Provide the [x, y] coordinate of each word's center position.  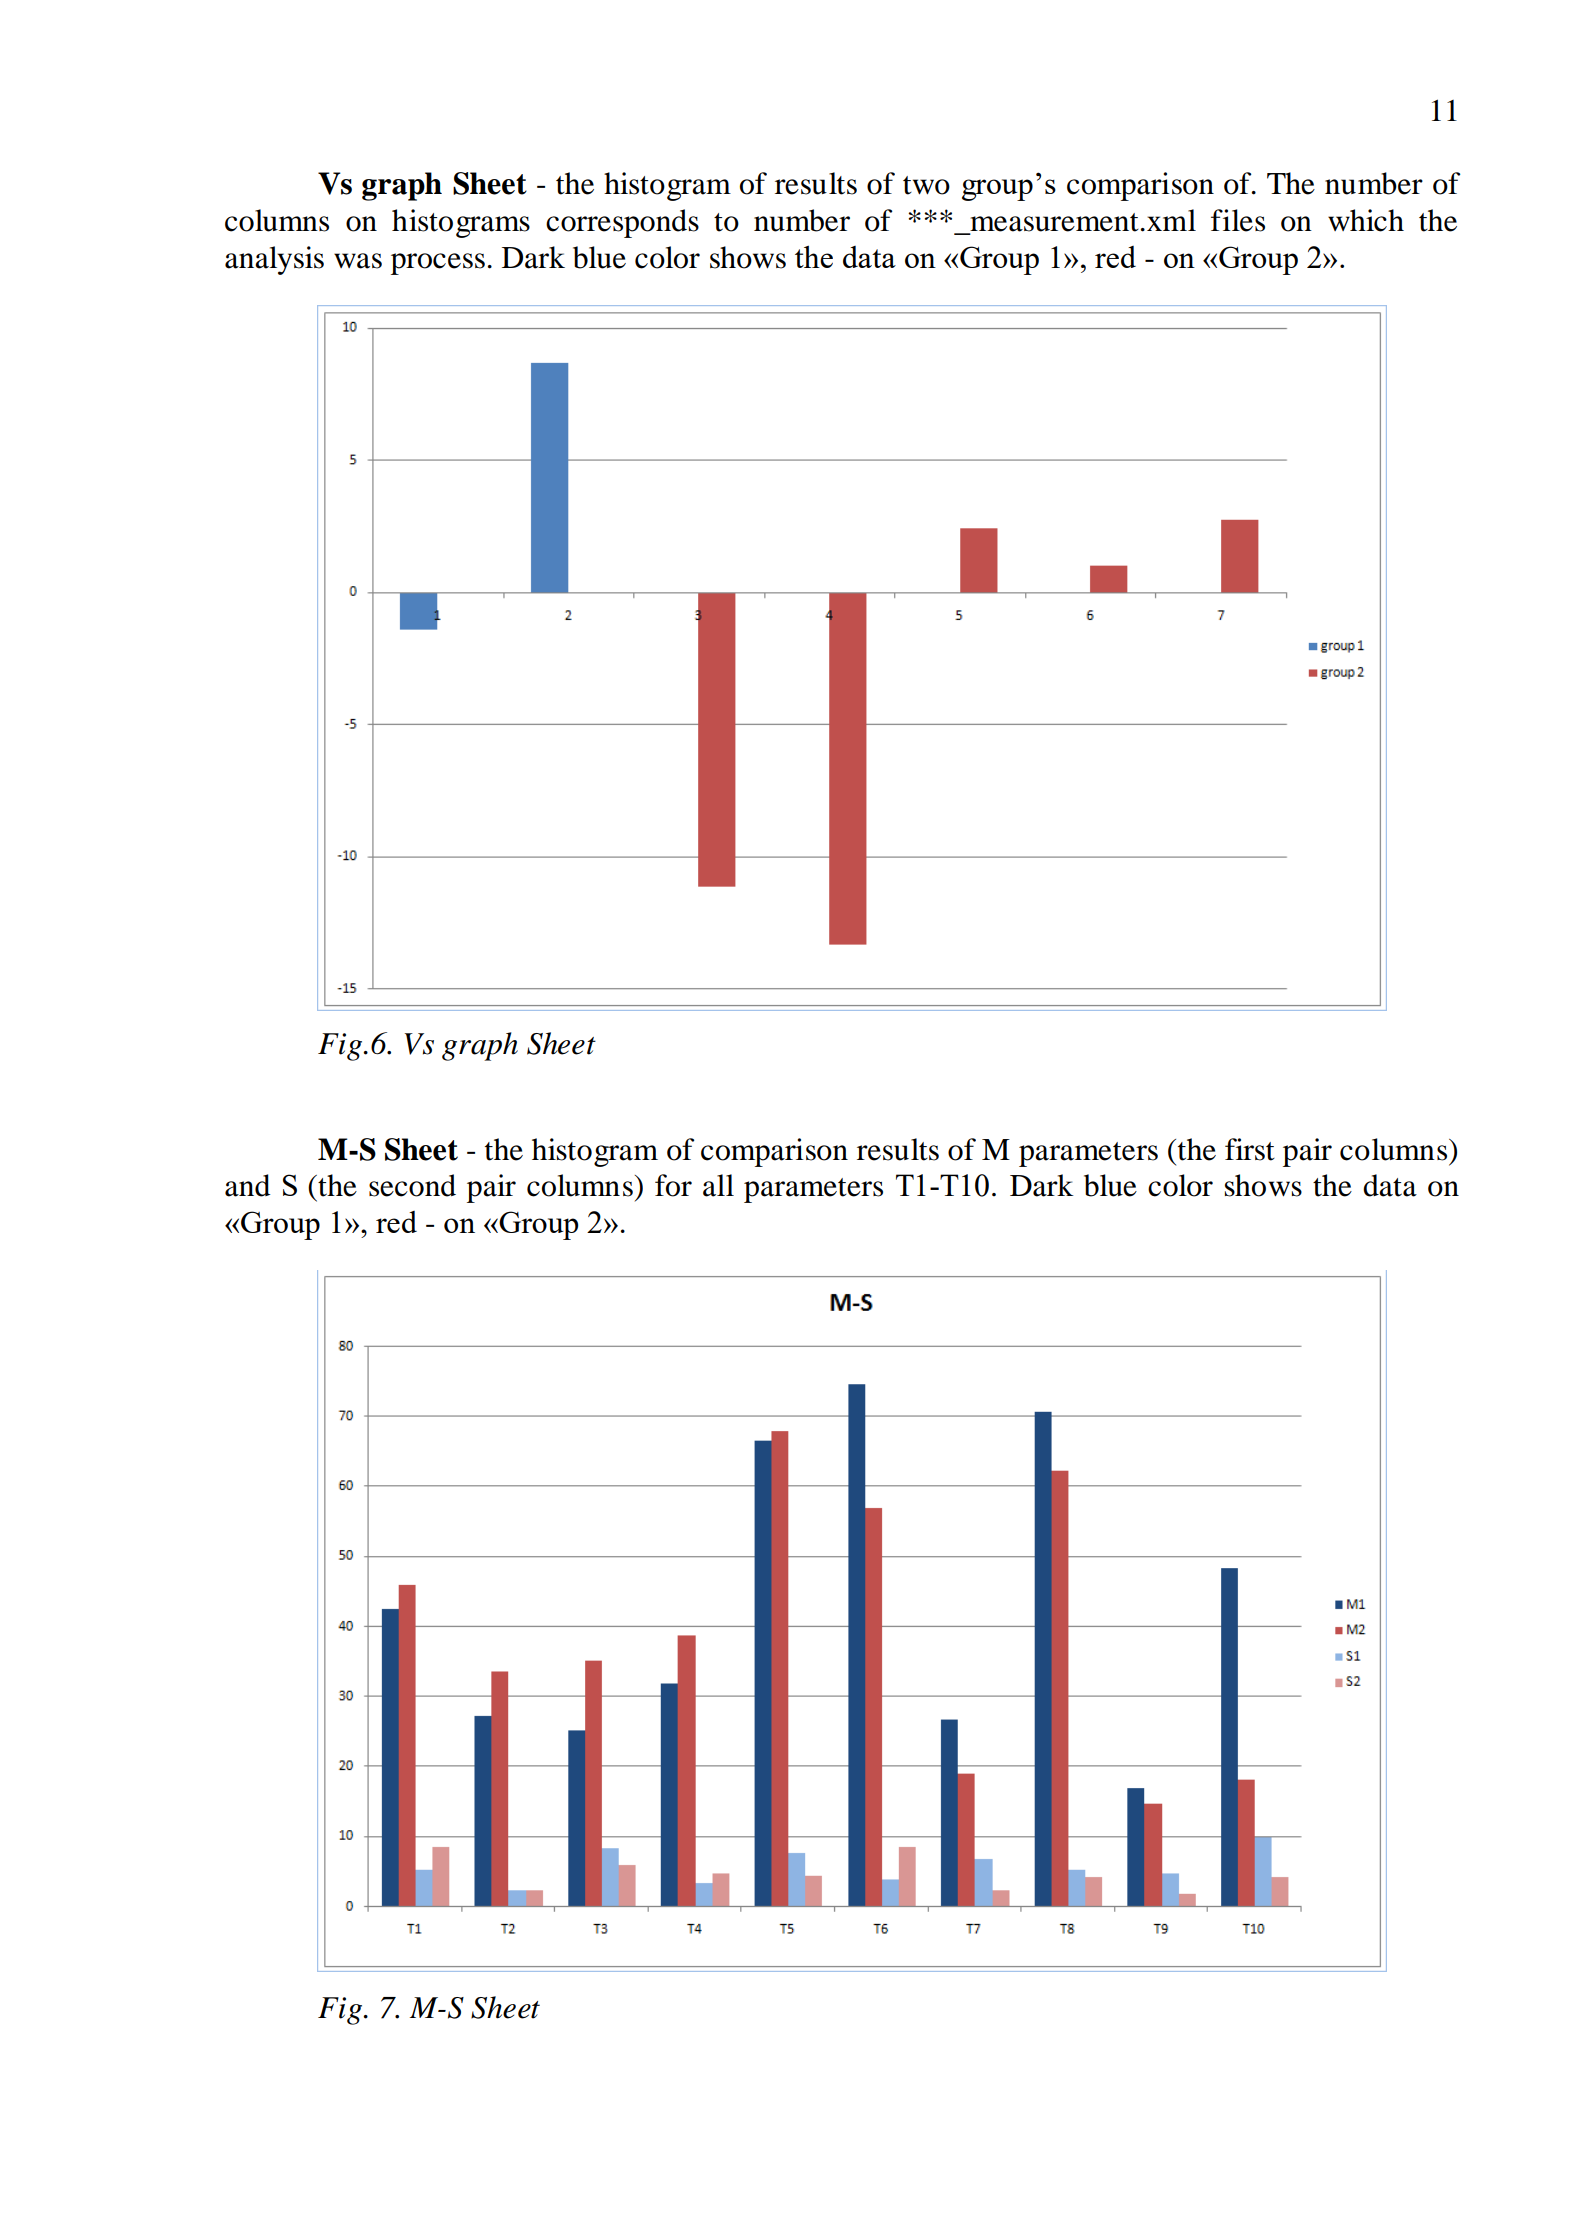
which [1366, 220]
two [926, 185]
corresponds [622, 223]
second [412, 1185]
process [438, 264]
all [718, 1185]
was [358, 261]
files [1238, 220]
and [247, 1185]
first [1250, 1149]
